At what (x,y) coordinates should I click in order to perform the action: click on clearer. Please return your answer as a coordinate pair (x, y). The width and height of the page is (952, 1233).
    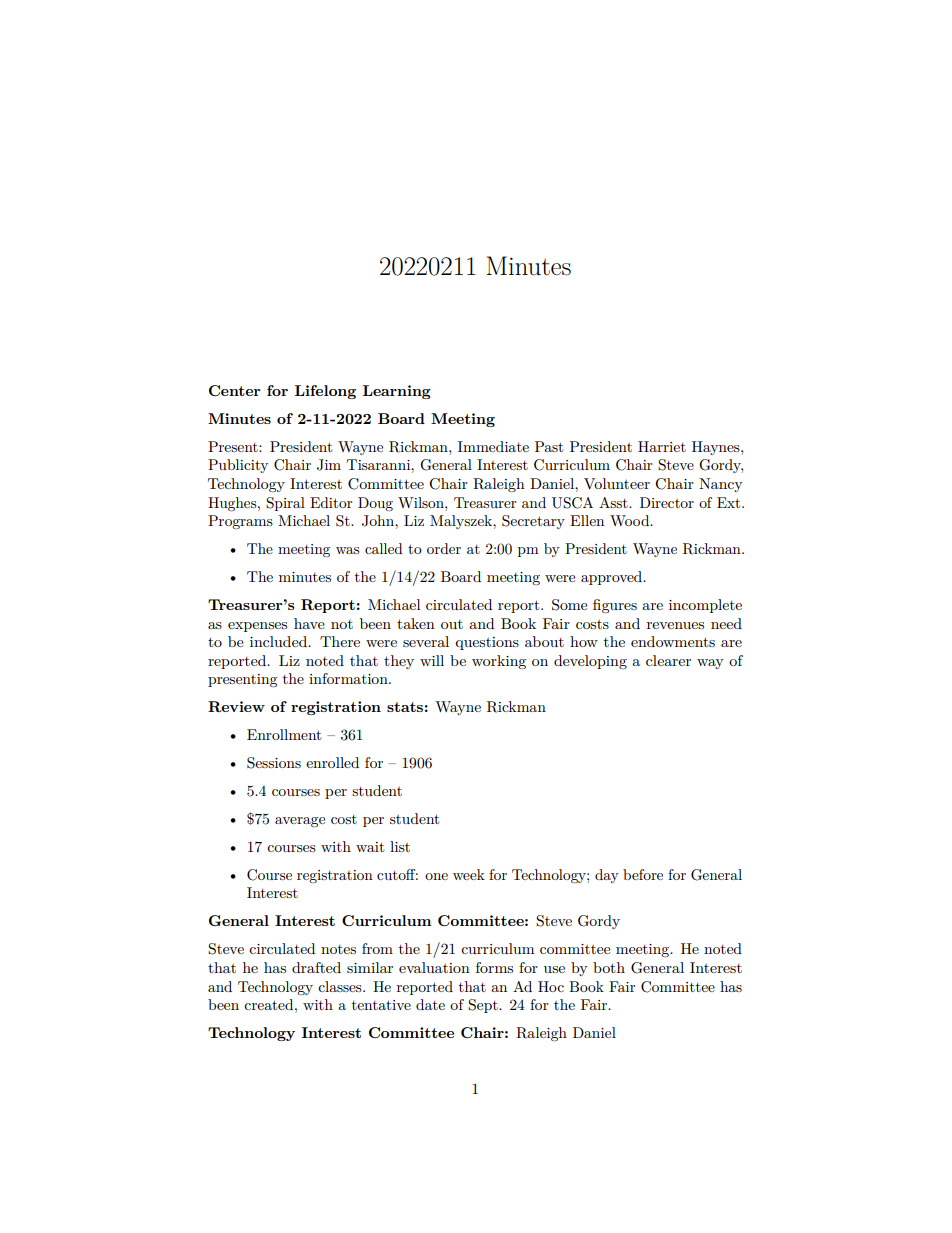
    Looking at the image, I should click on (668, 660).
